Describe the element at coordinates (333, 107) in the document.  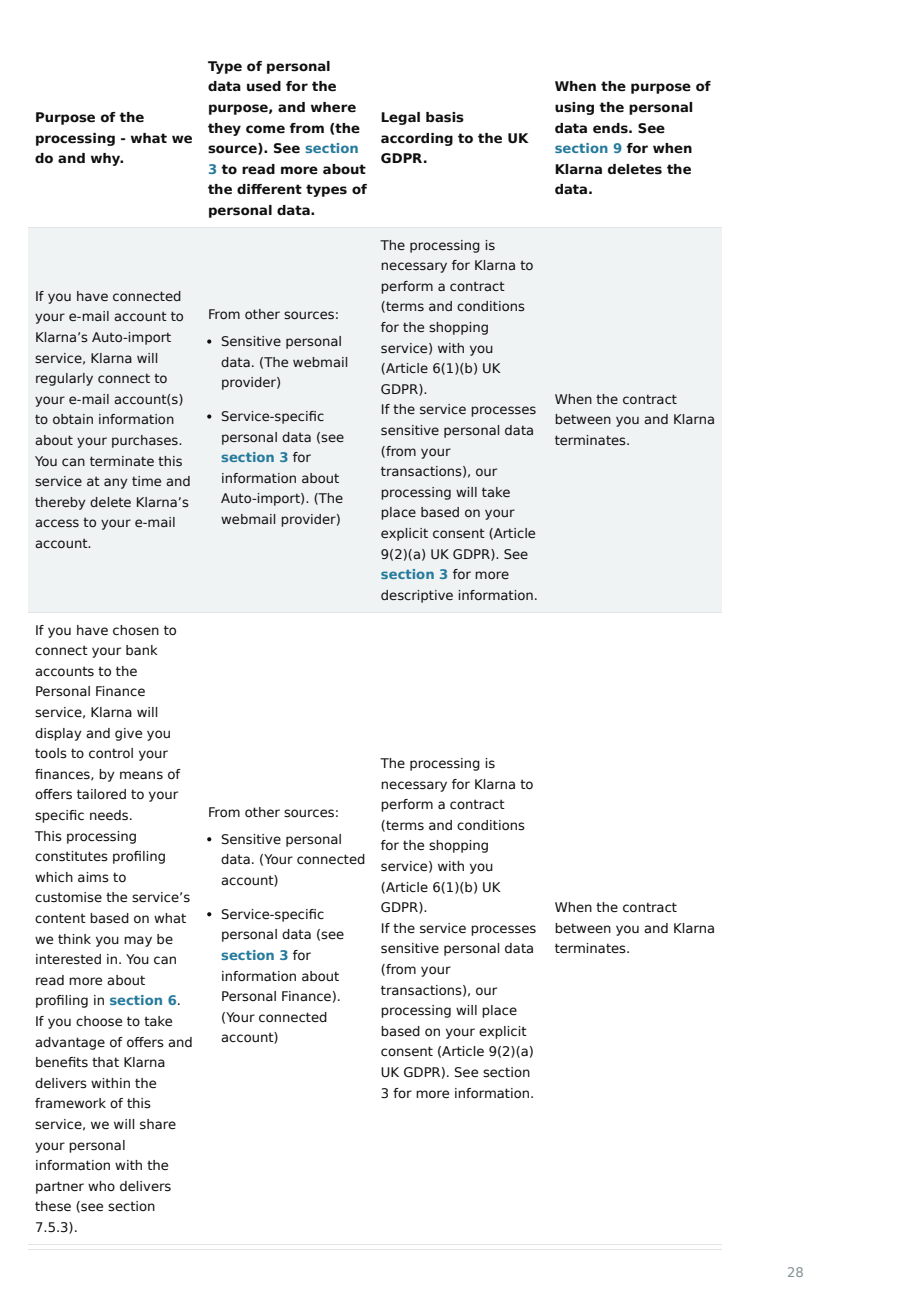
I see `where` at that location.
